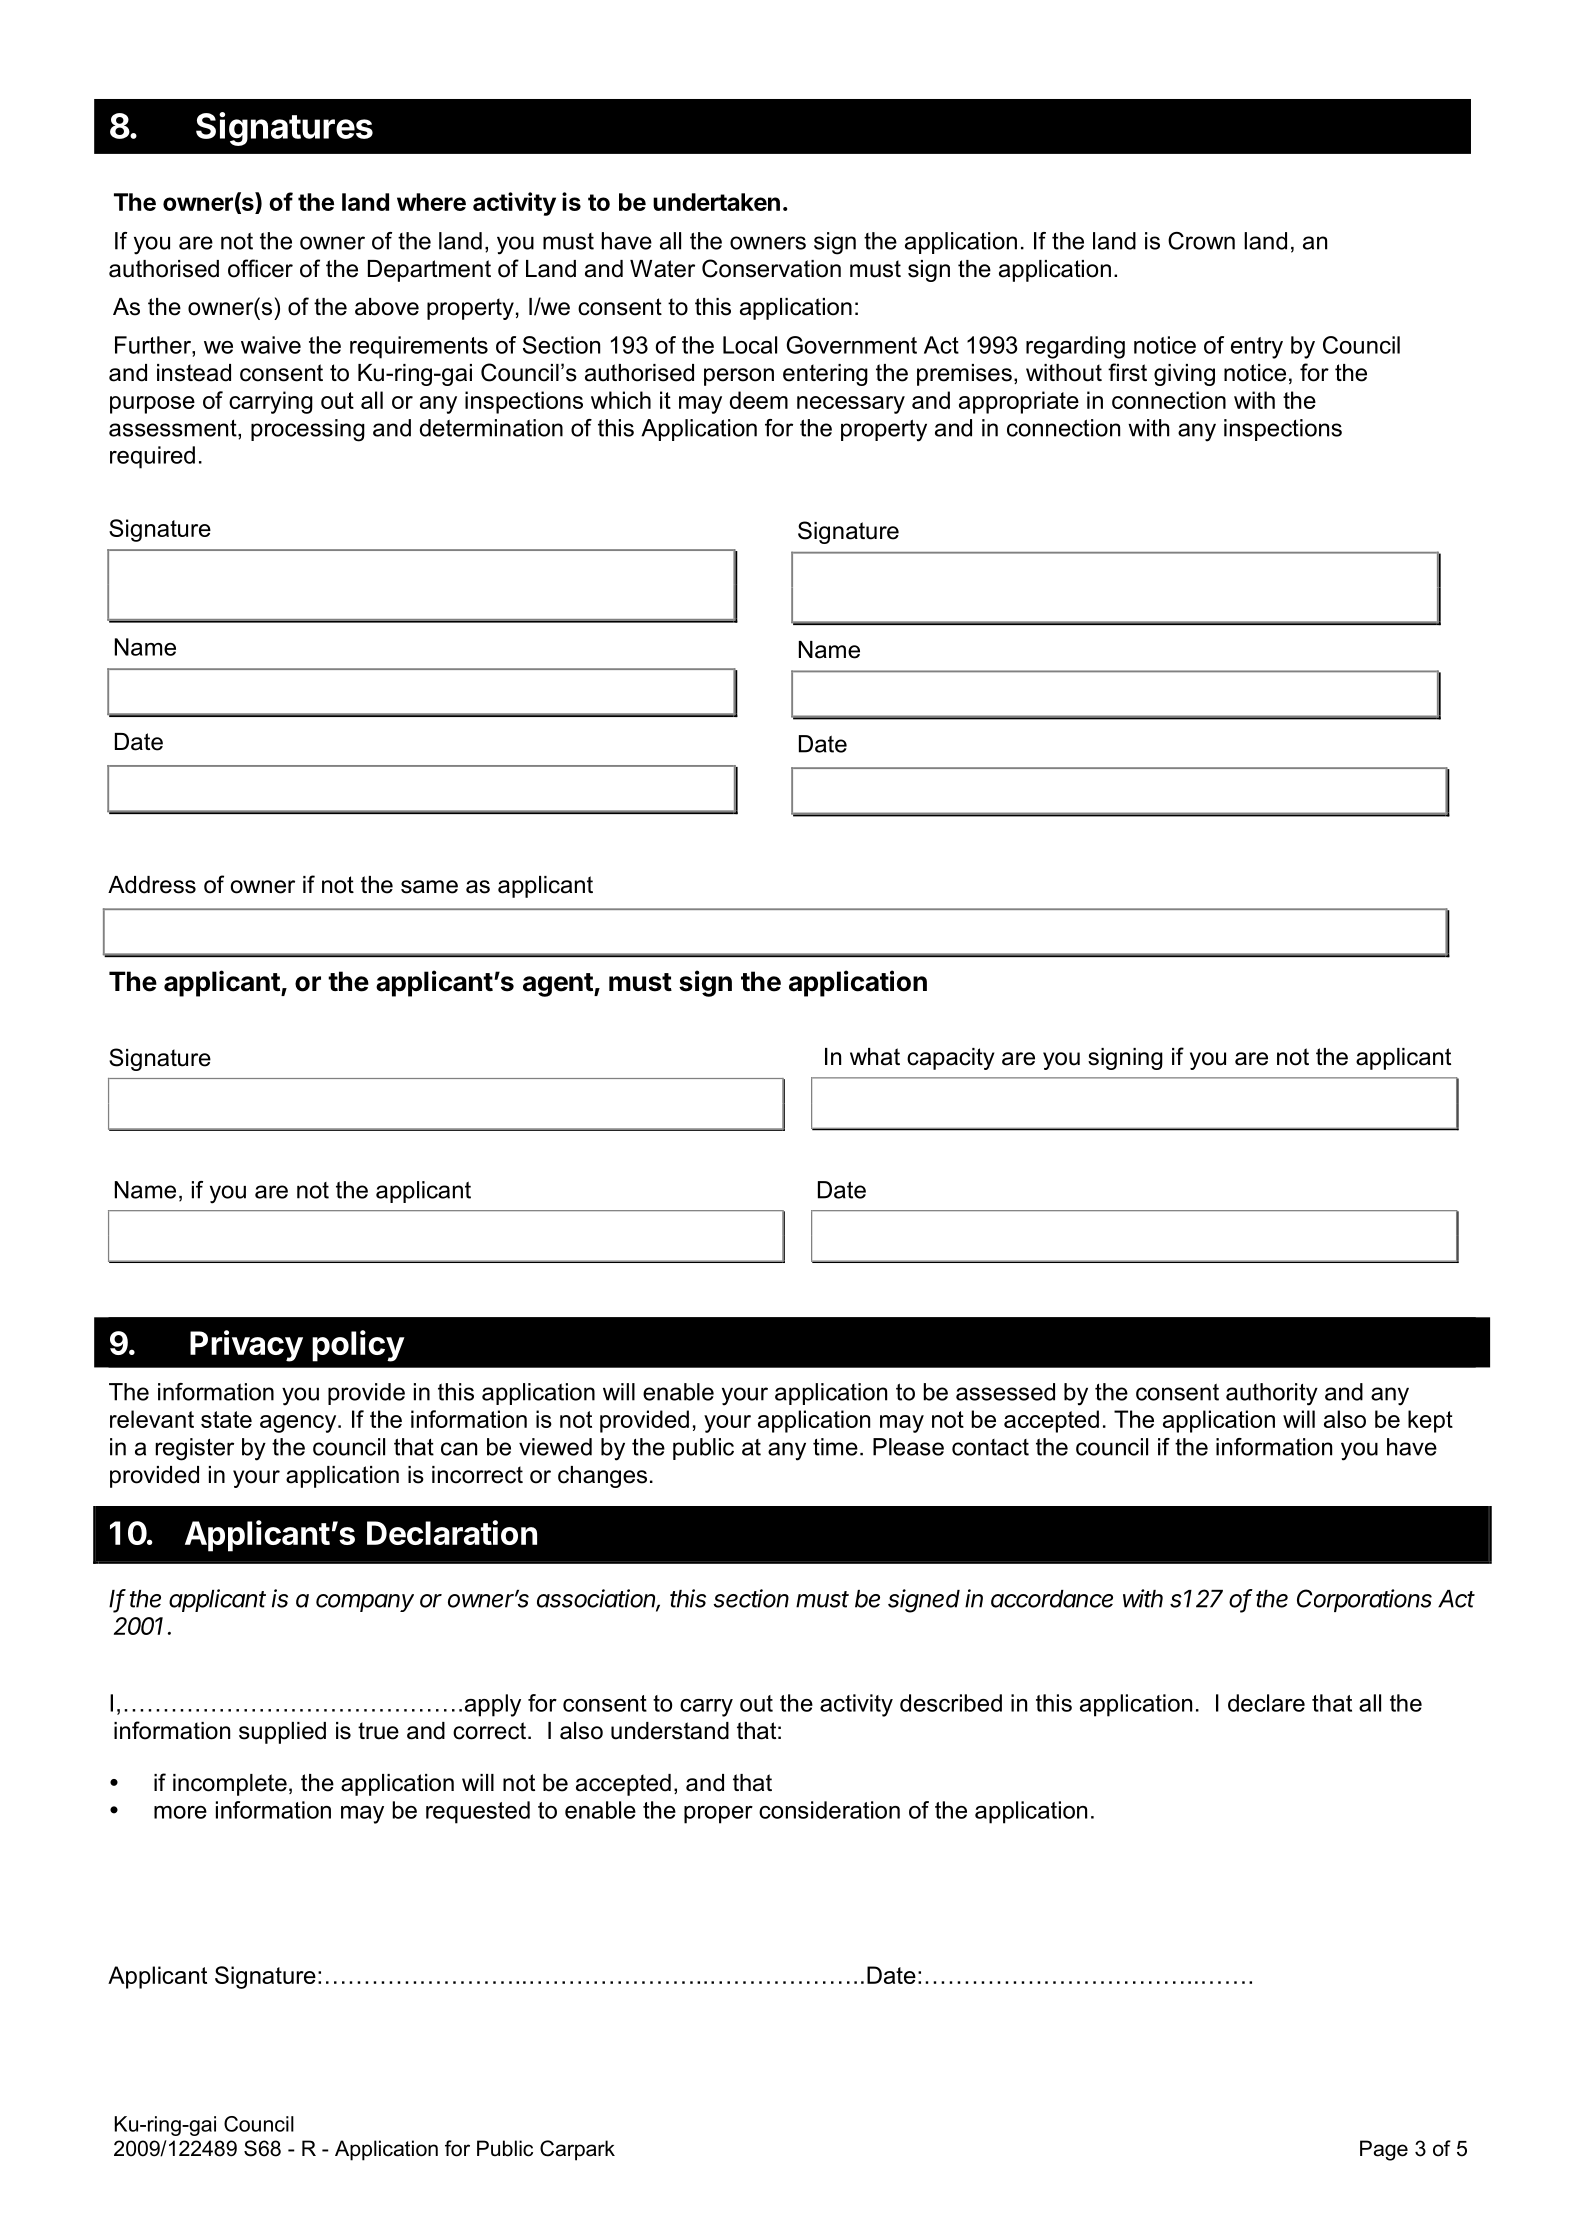 The width and height of the document is (1584, 2240). Describe the element at coordinates (260, 268) in the document. I see `officer` at that location.
